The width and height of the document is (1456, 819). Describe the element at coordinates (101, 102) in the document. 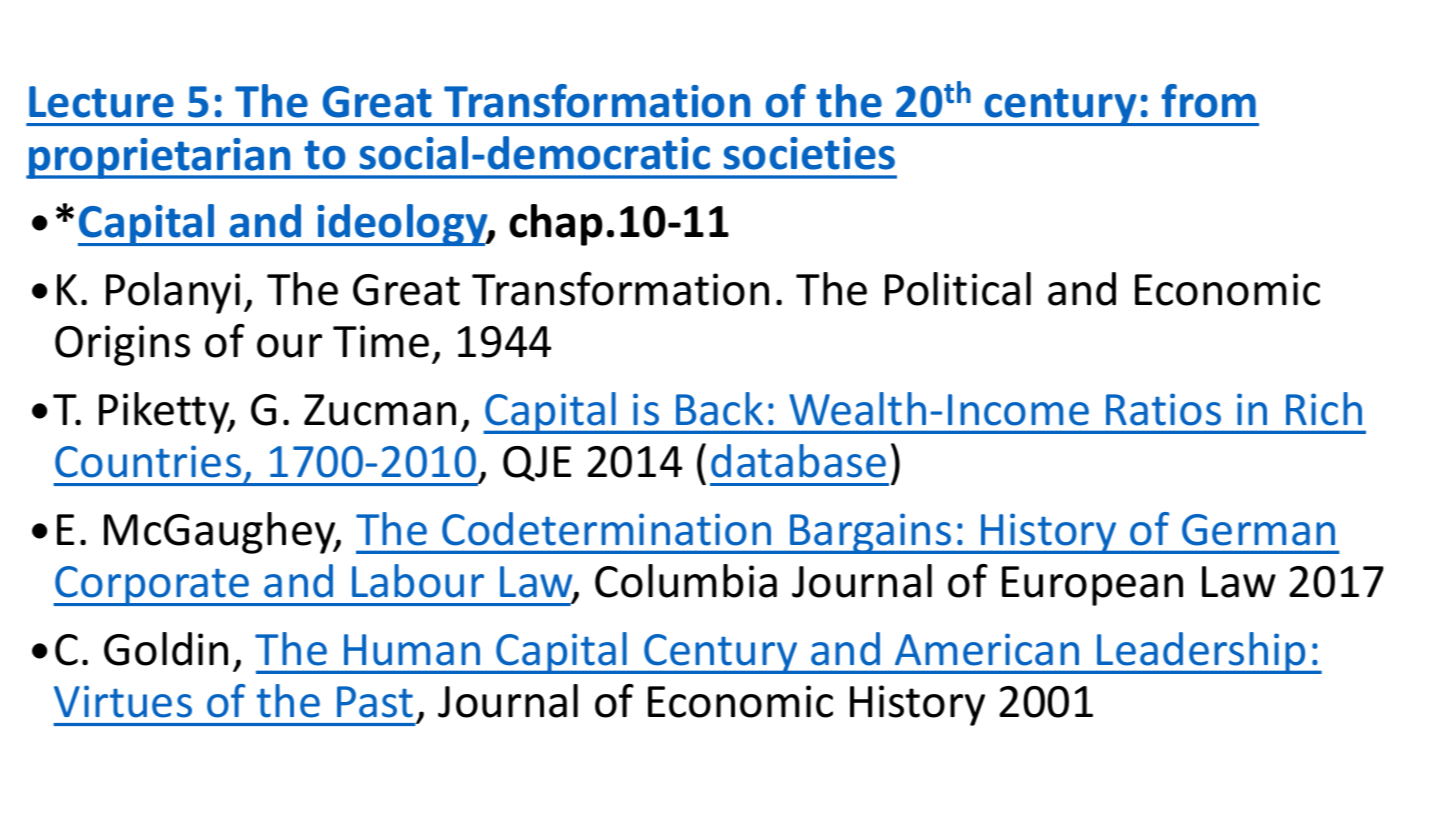

I see `Lecture` at that location.
